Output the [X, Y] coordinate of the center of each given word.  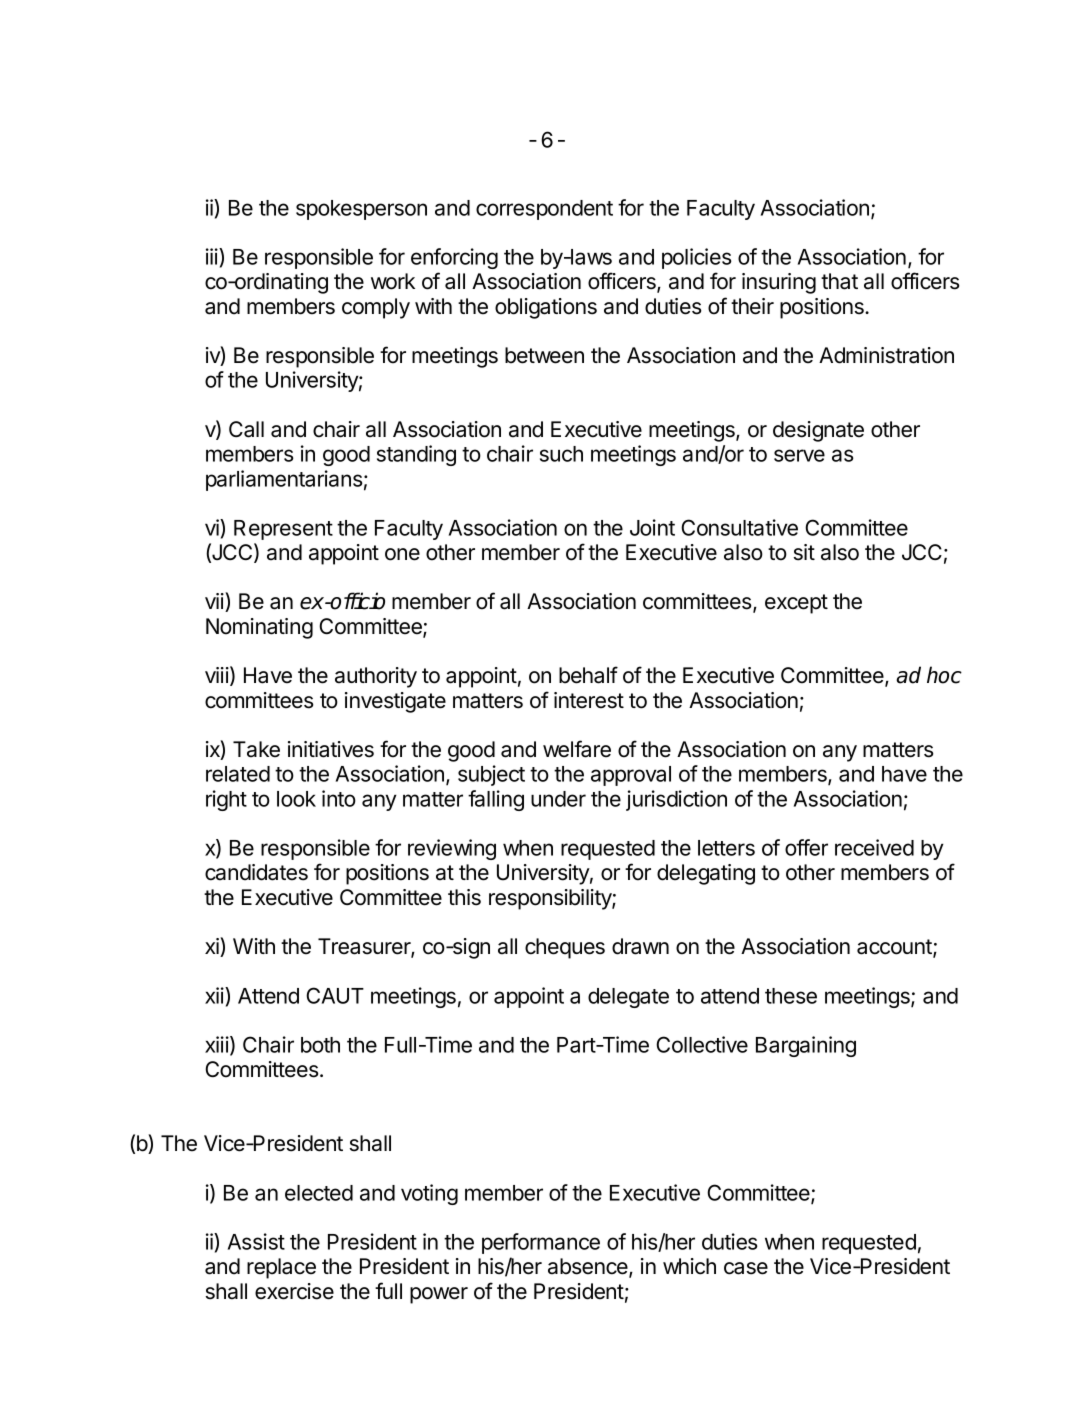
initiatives [331, 749]
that [839, 281]
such [561, 454]
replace [281, 1268]
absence [589, 1267]
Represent [283, 530]
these [791, 996]
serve [799, 455]
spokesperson [361, 210]
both [320, 1045]
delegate [628, 998]
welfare [577, 749]
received [874, 847]
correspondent [544, 210]
